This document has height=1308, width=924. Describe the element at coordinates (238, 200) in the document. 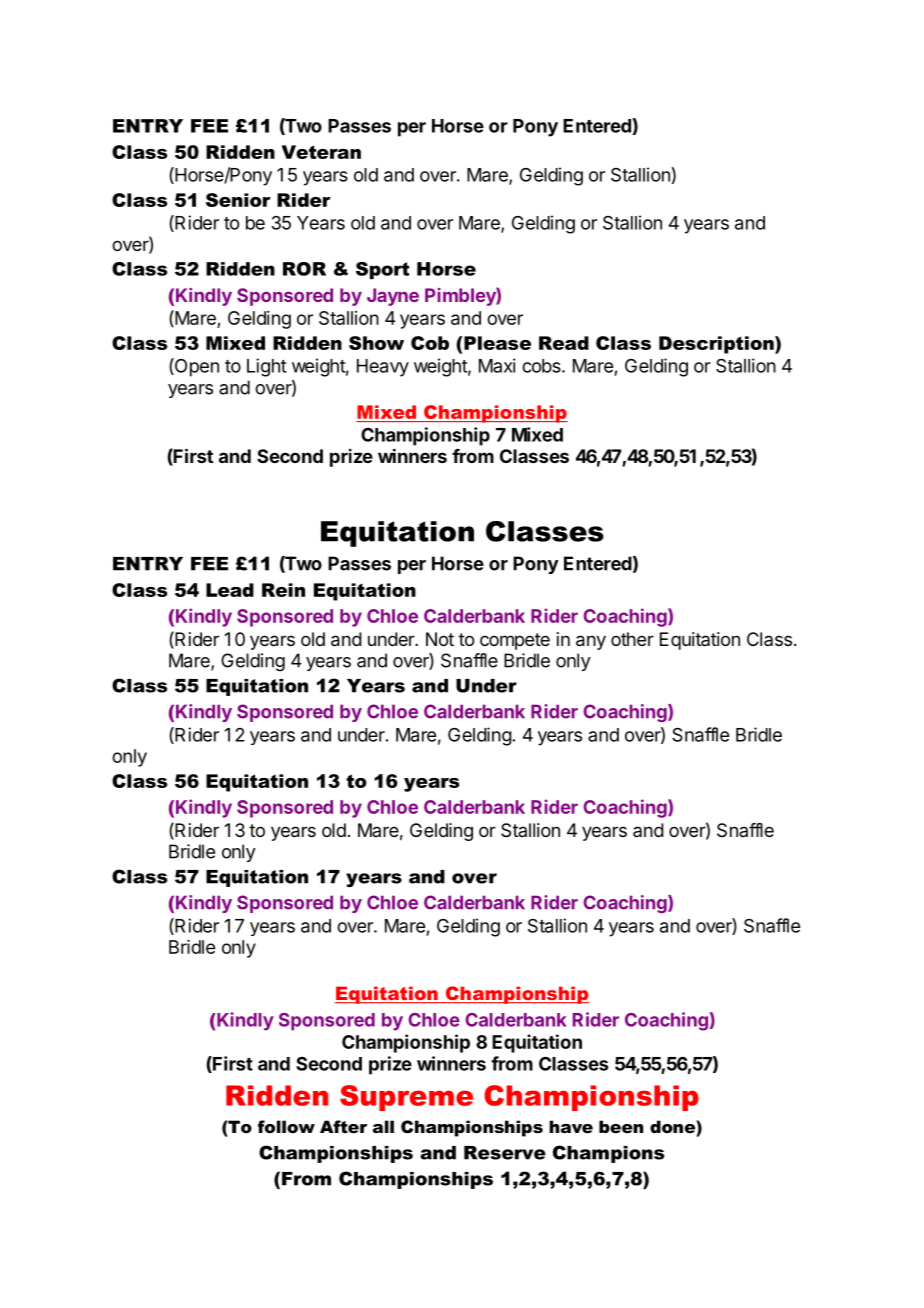

I see `Senior` at that location.
